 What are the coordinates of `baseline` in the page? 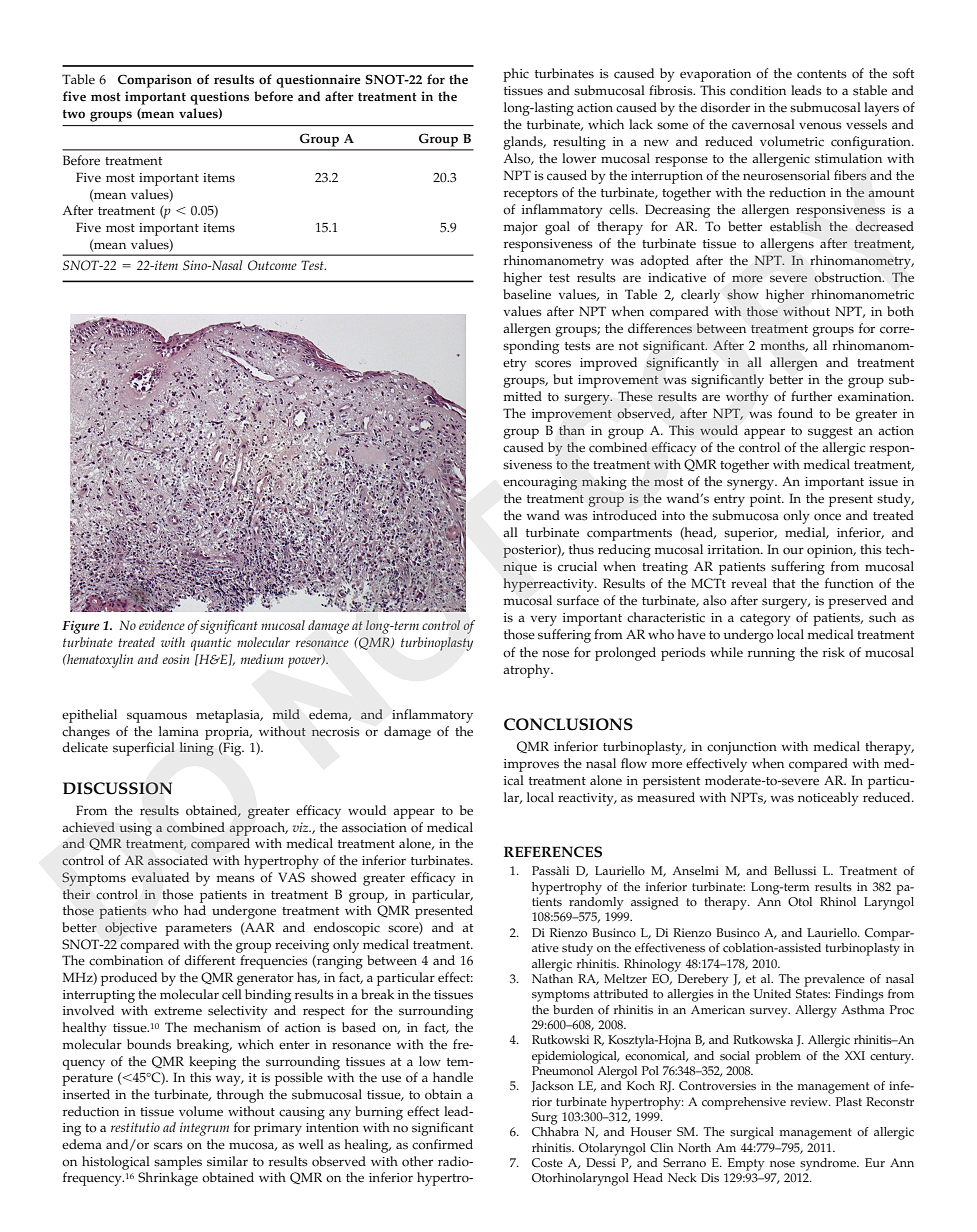 It's located at (527, 294).
